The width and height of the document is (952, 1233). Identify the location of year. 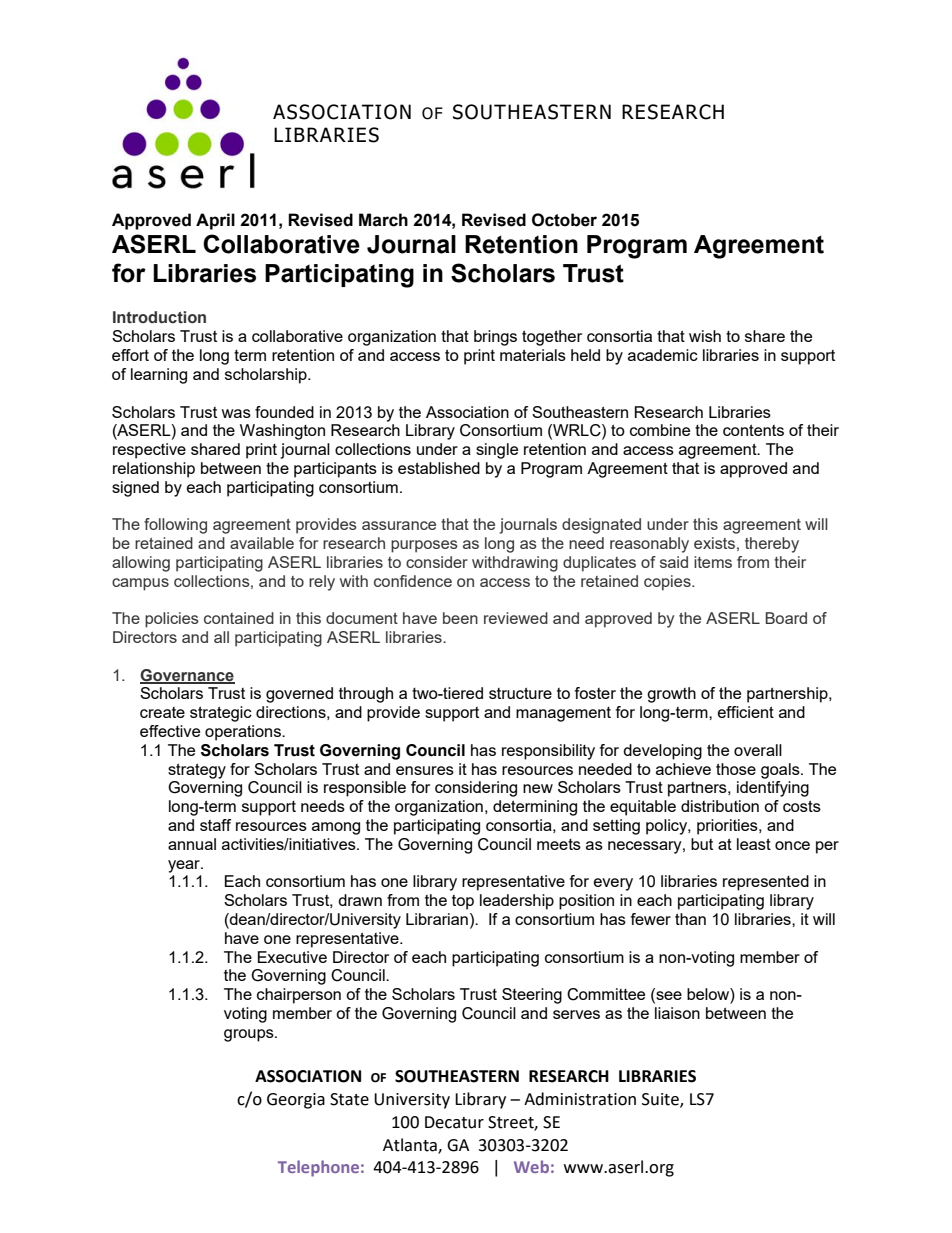
(185, 866).
